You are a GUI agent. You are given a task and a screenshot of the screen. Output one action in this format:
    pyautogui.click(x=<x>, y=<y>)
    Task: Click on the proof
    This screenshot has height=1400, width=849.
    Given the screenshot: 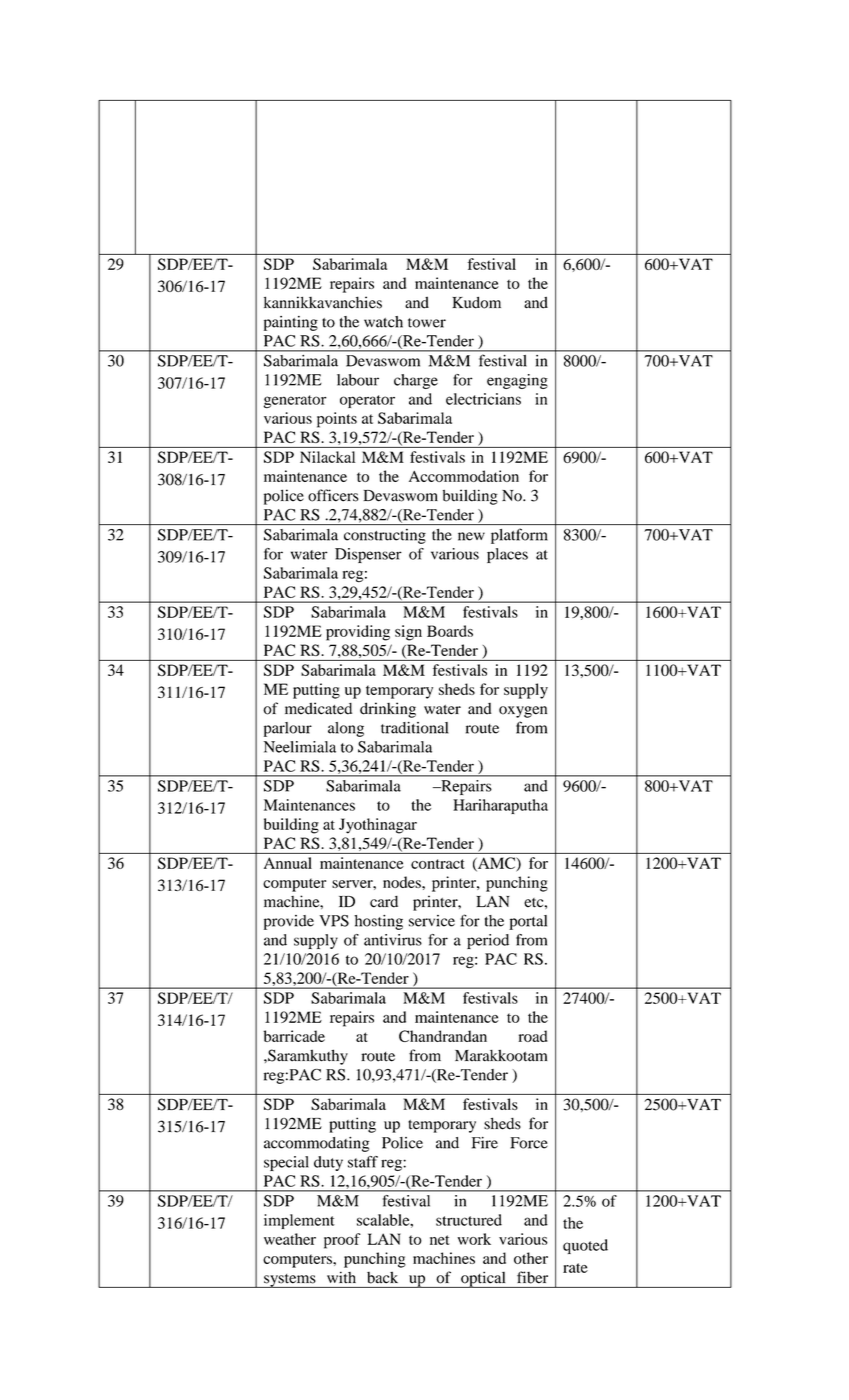 What is the action you would take?
    pyautogui.click(x=342, y=1241)
